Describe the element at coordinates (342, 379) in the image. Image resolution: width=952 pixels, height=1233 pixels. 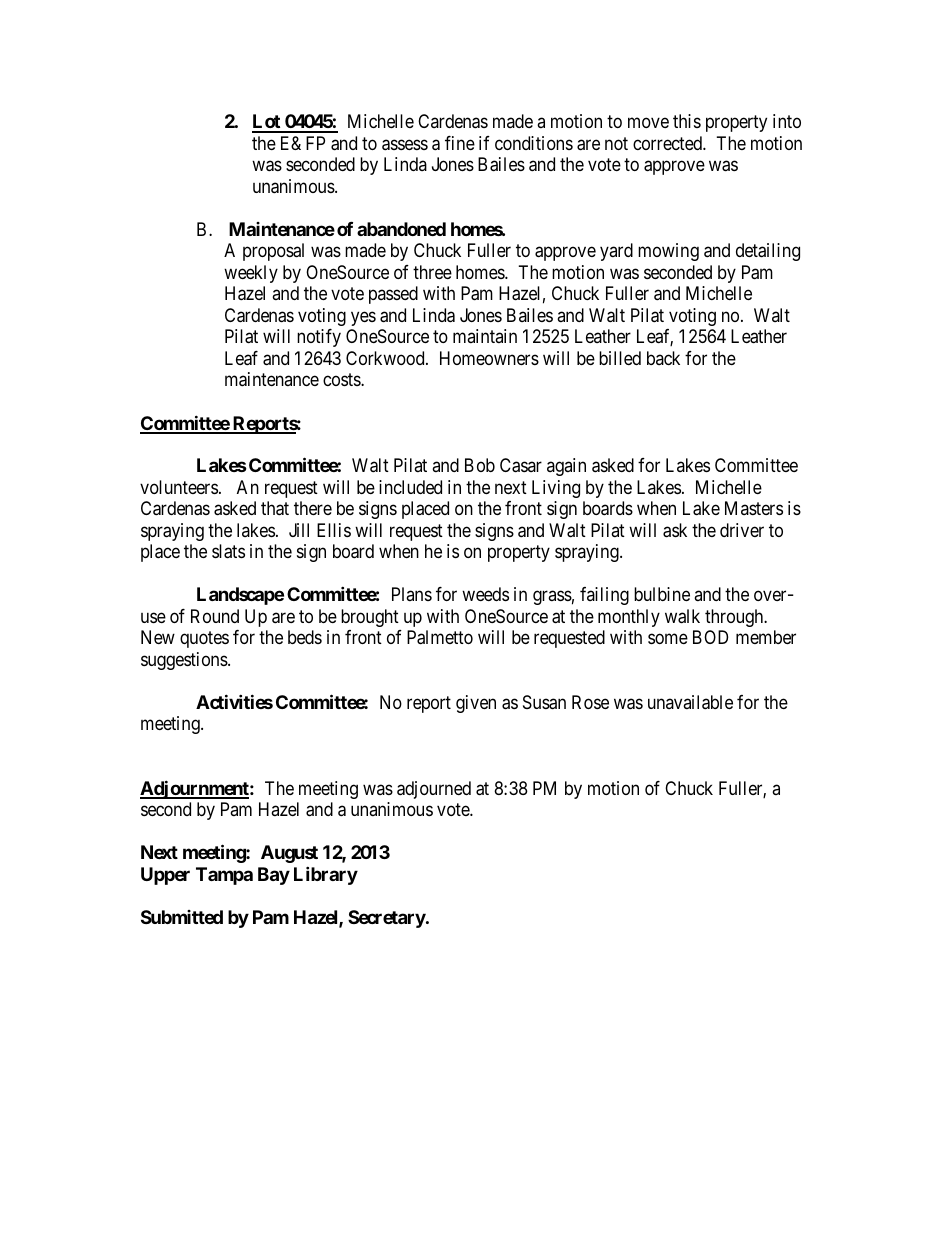
I see `costs` at that location.
